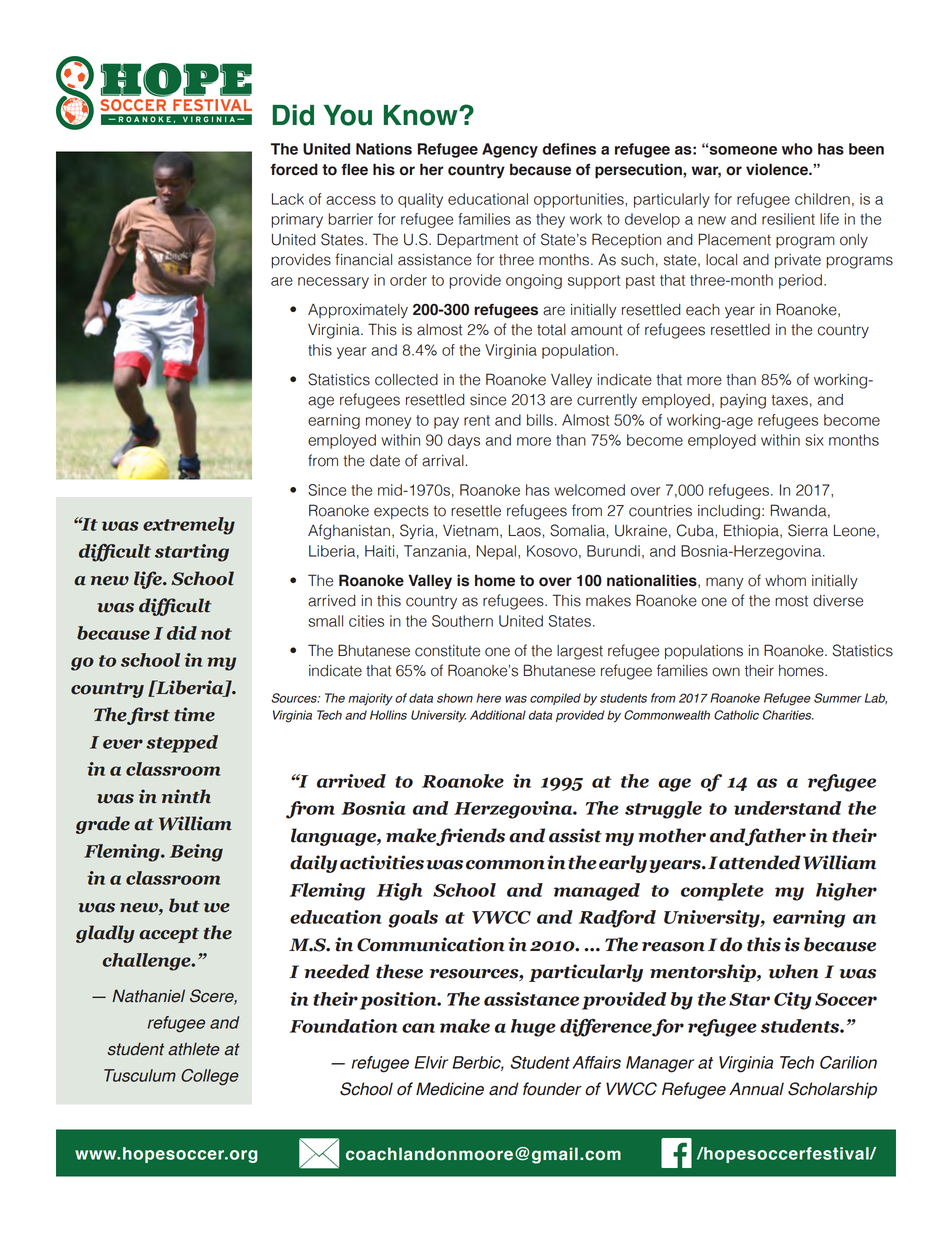  I want to click on stepped, so click(182, 744).
